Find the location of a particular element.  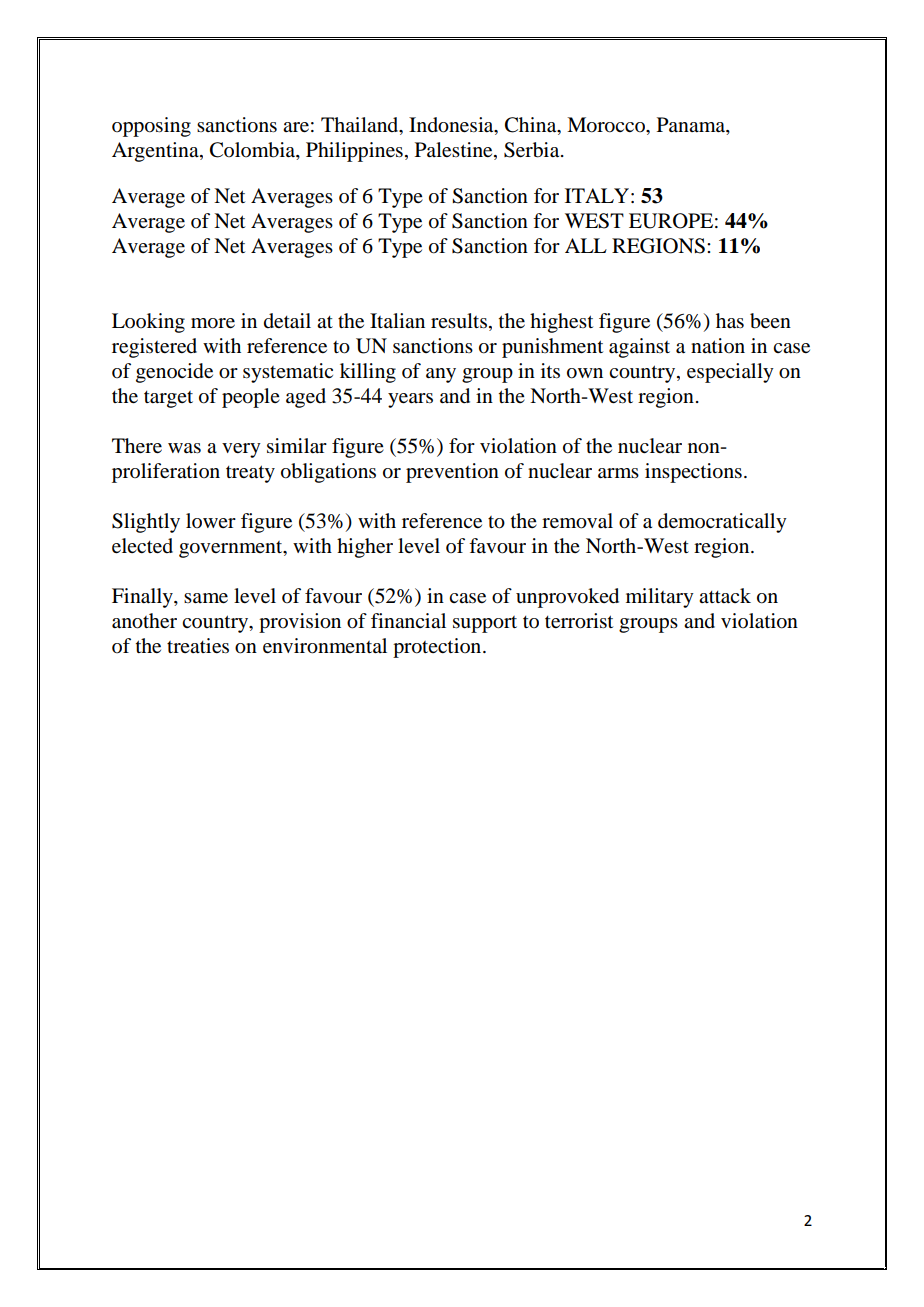

any is located at coordinates (441, 375).
